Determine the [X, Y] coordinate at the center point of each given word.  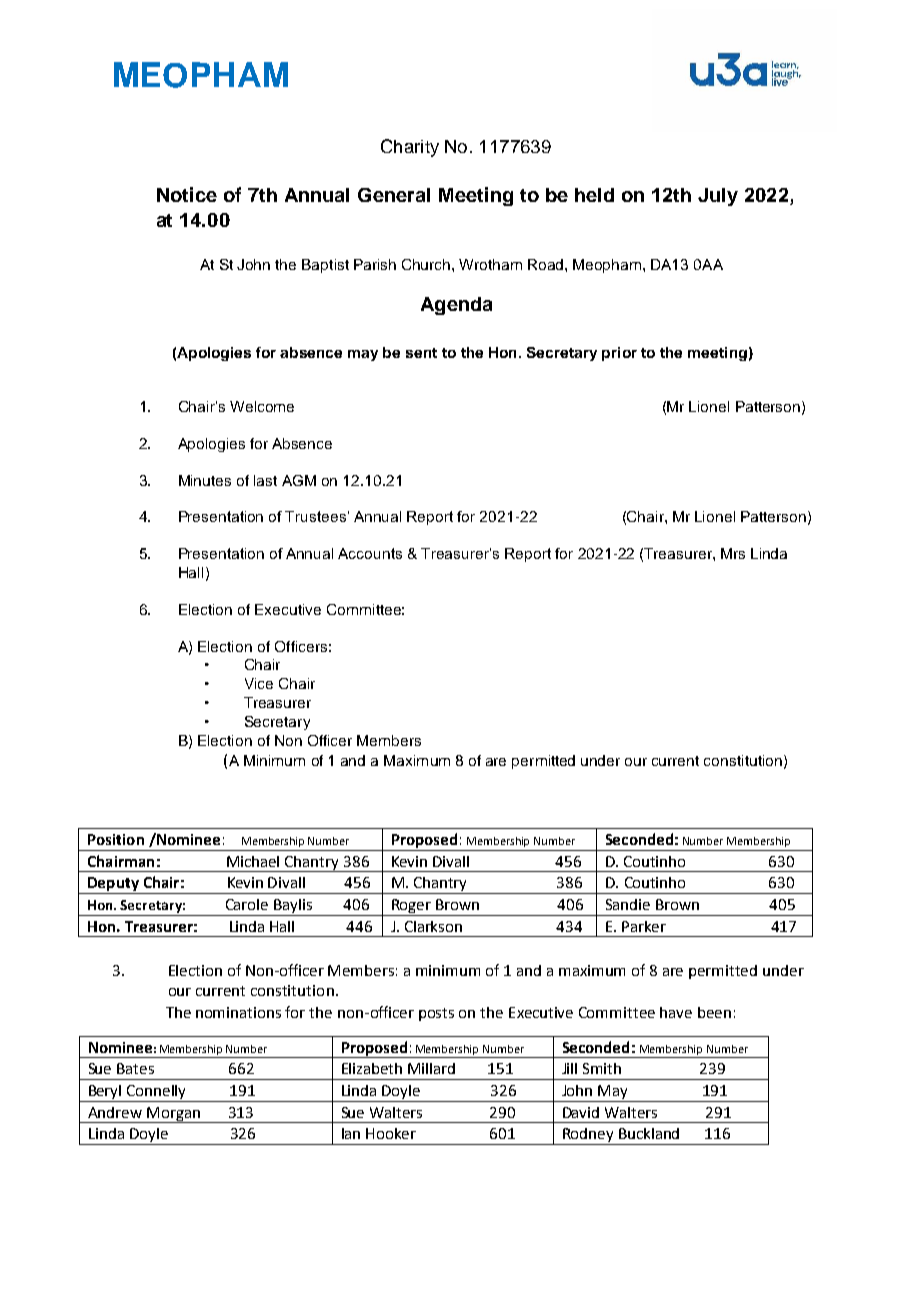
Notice [187, 194]
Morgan [173, 1115]
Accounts [370, 553]
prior [619, 354]
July [718, 197]
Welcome [262, 406]
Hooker [391, 1133]
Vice [259, 683]
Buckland [649, 1133]
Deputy [113, 885]
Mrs [733, 553]
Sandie [628, 904]
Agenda [456, 306]
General [394, 195]
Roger [411, 906]
